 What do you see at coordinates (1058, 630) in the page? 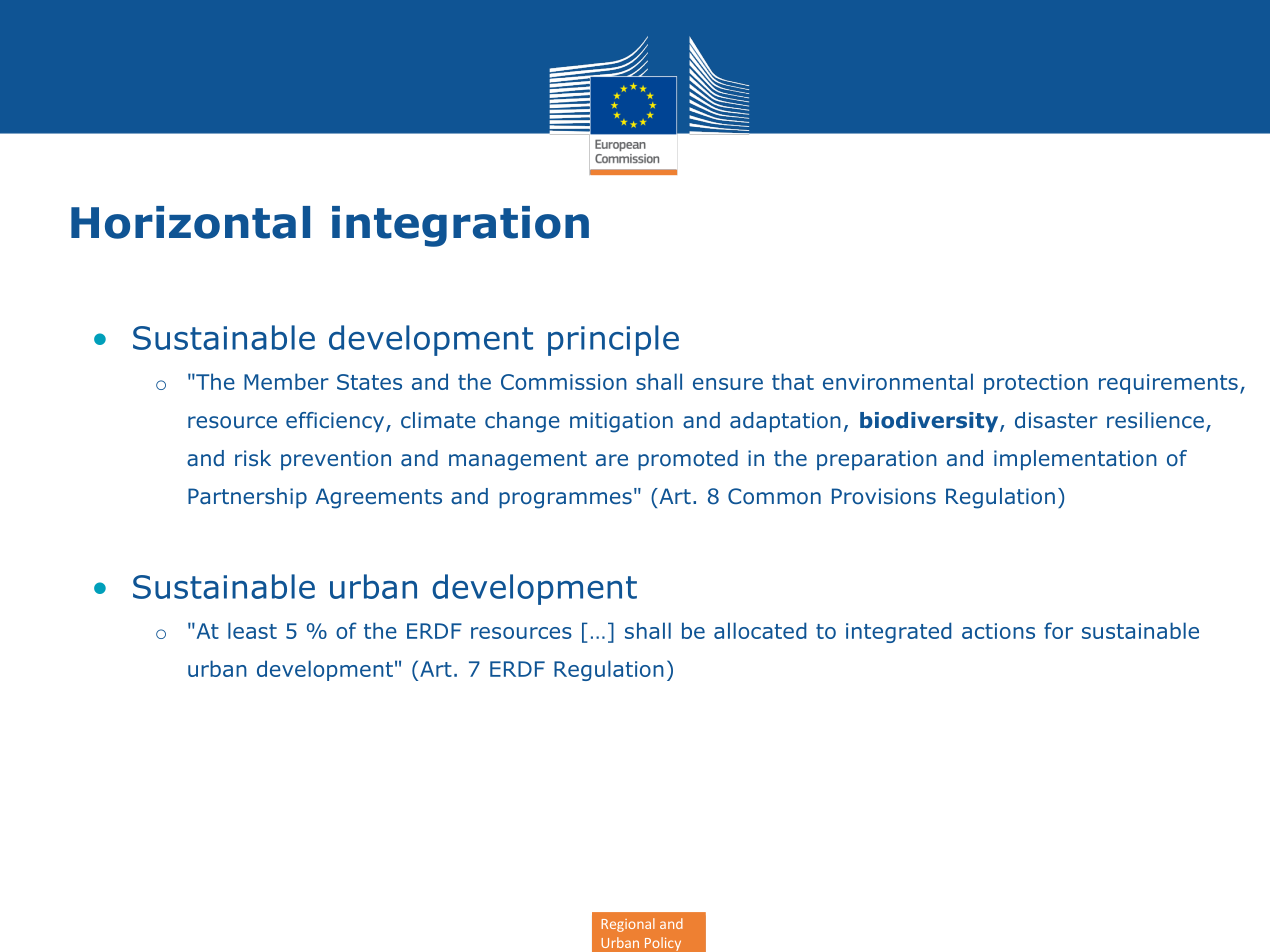
I see `for` at bounding box center [1058, 630].
